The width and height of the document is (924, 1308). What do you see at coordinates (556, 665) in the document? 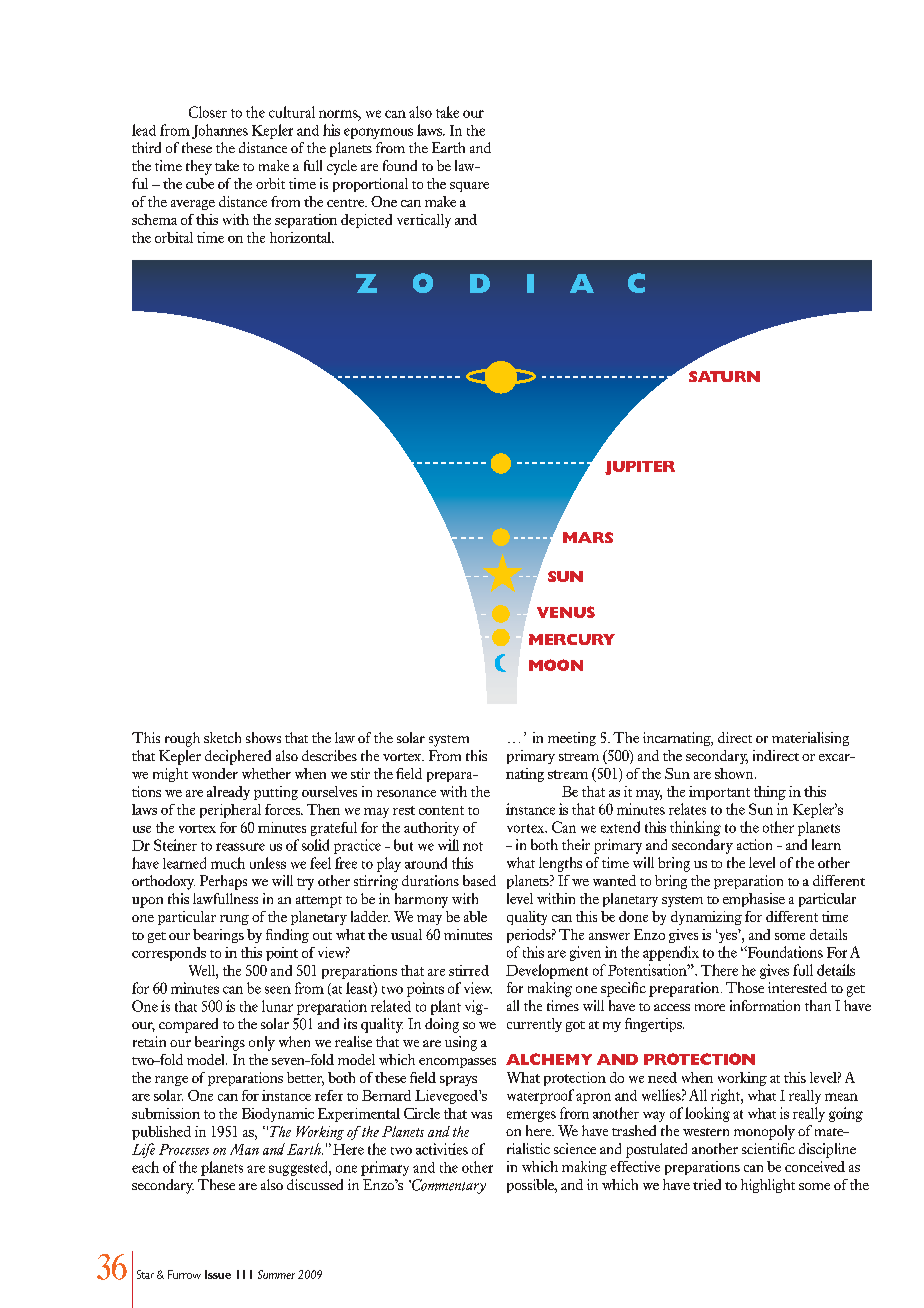
I see `MOON` at bounding box center [556, 665].
